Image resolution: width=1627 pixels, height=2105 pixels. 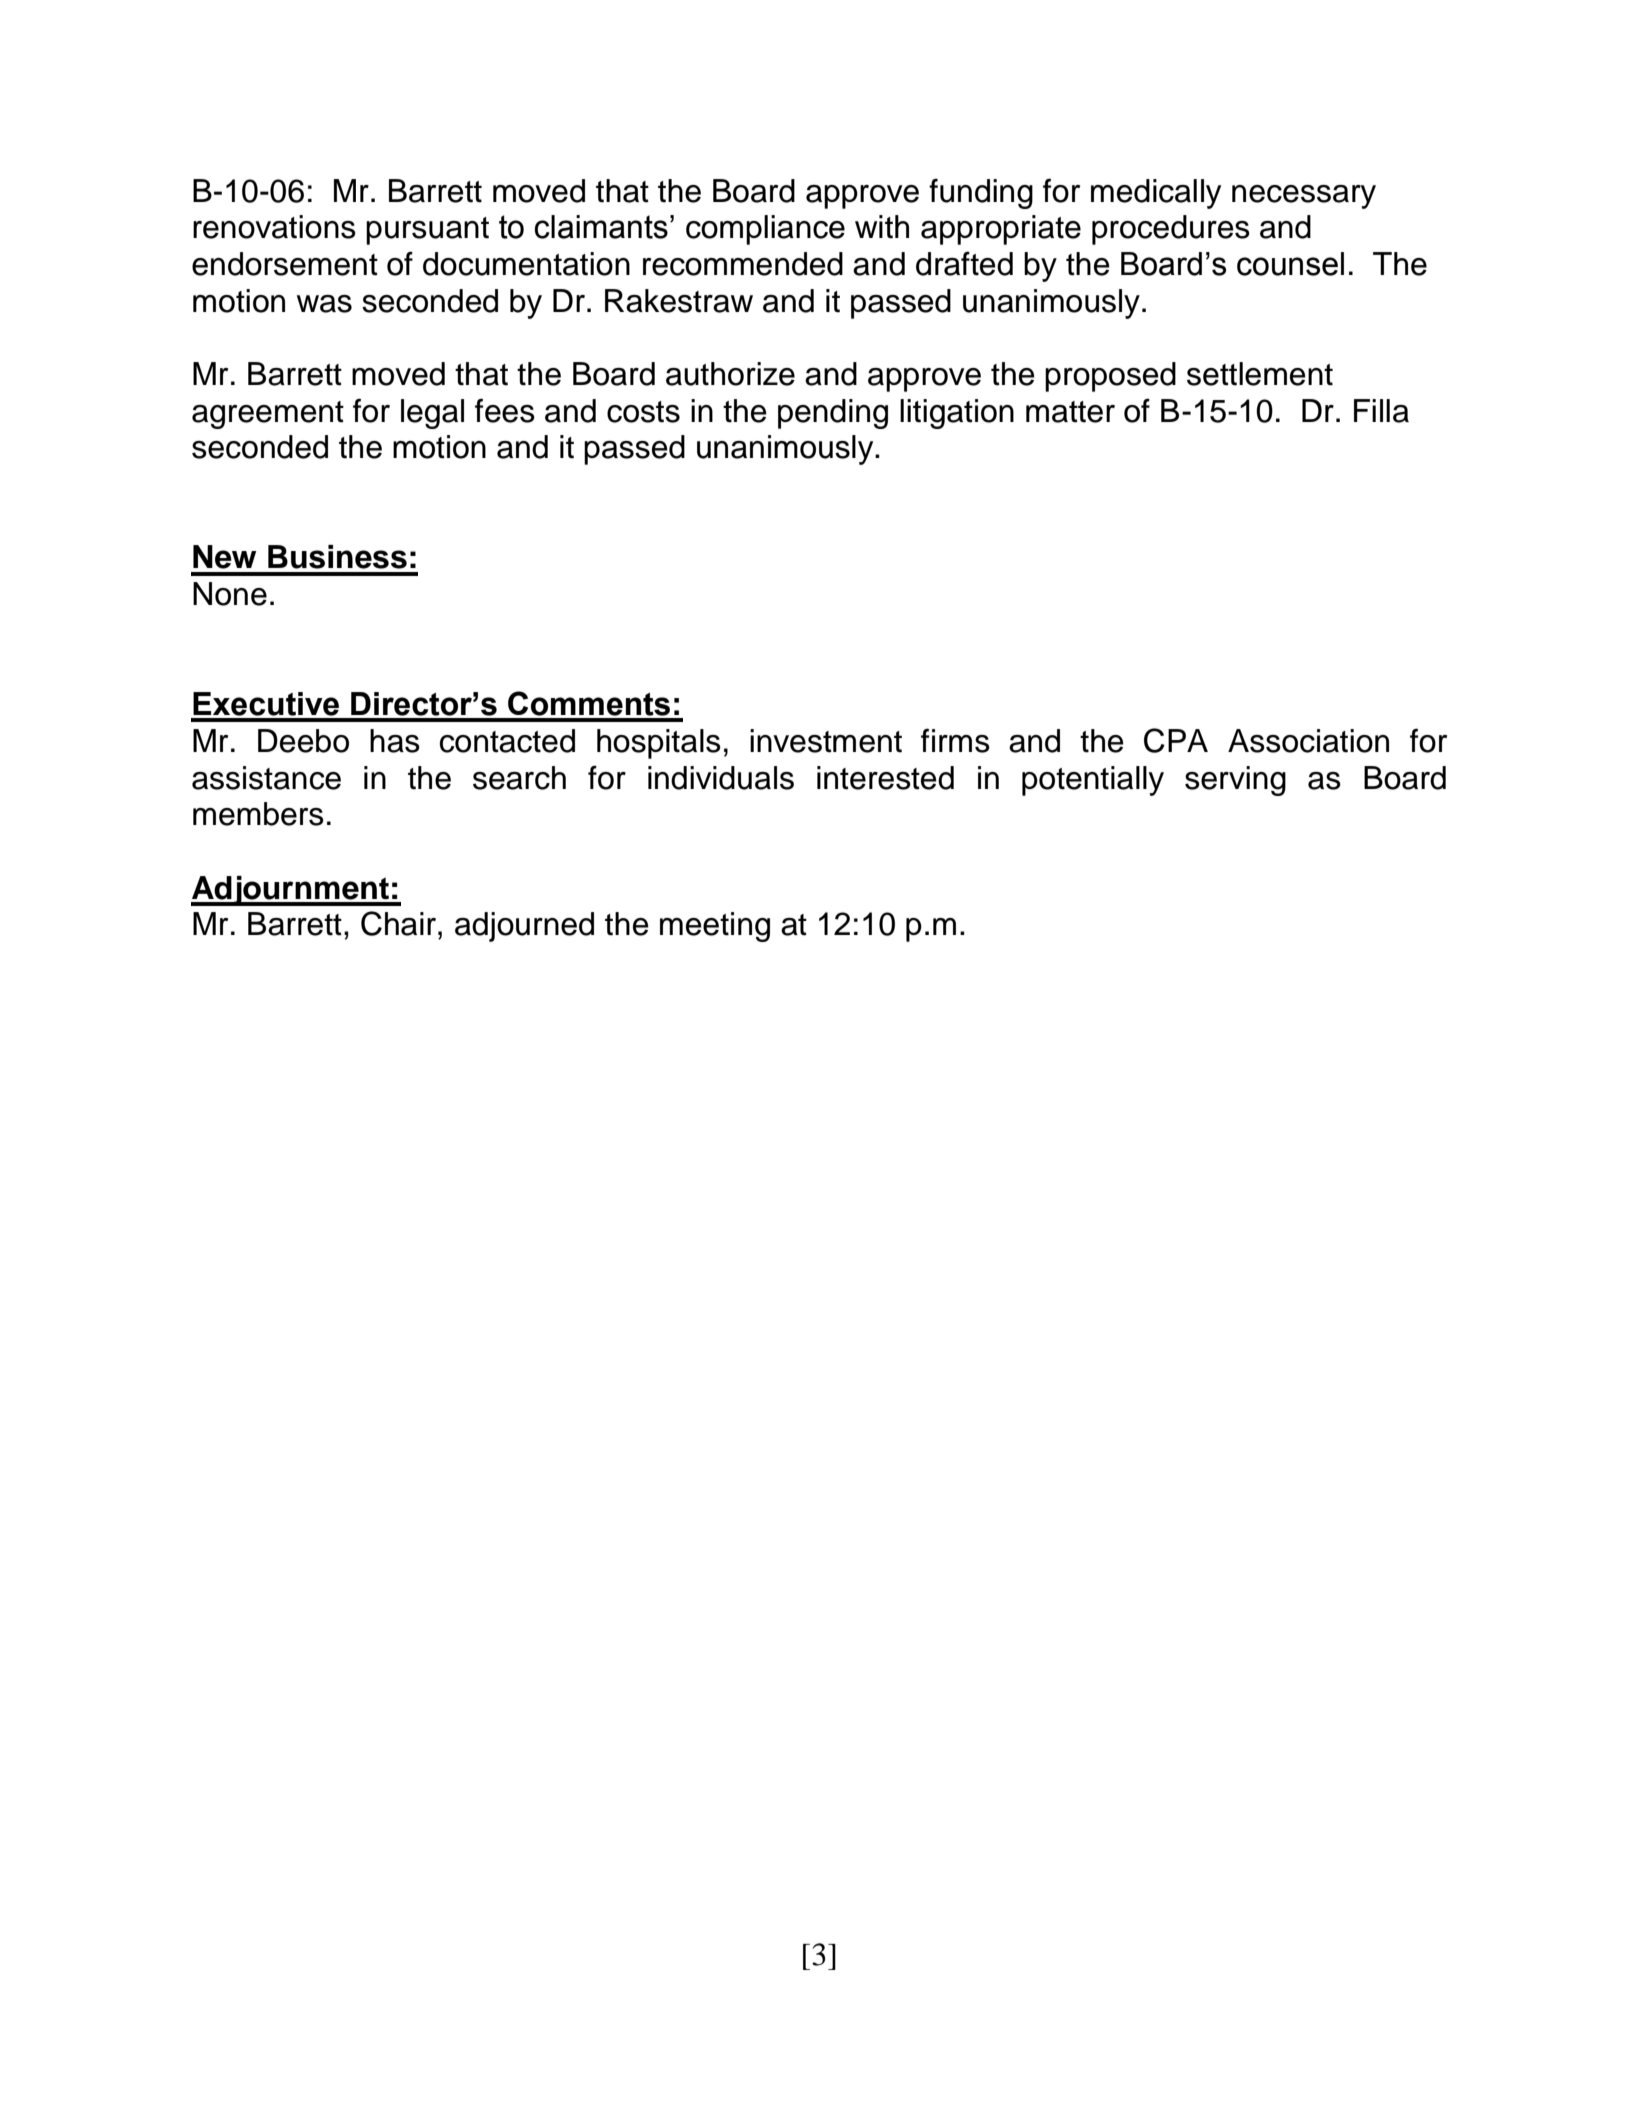 What do you see at coordinates (715, 927) in the document?
I see `meeting` at bounding box center [715, 927].
